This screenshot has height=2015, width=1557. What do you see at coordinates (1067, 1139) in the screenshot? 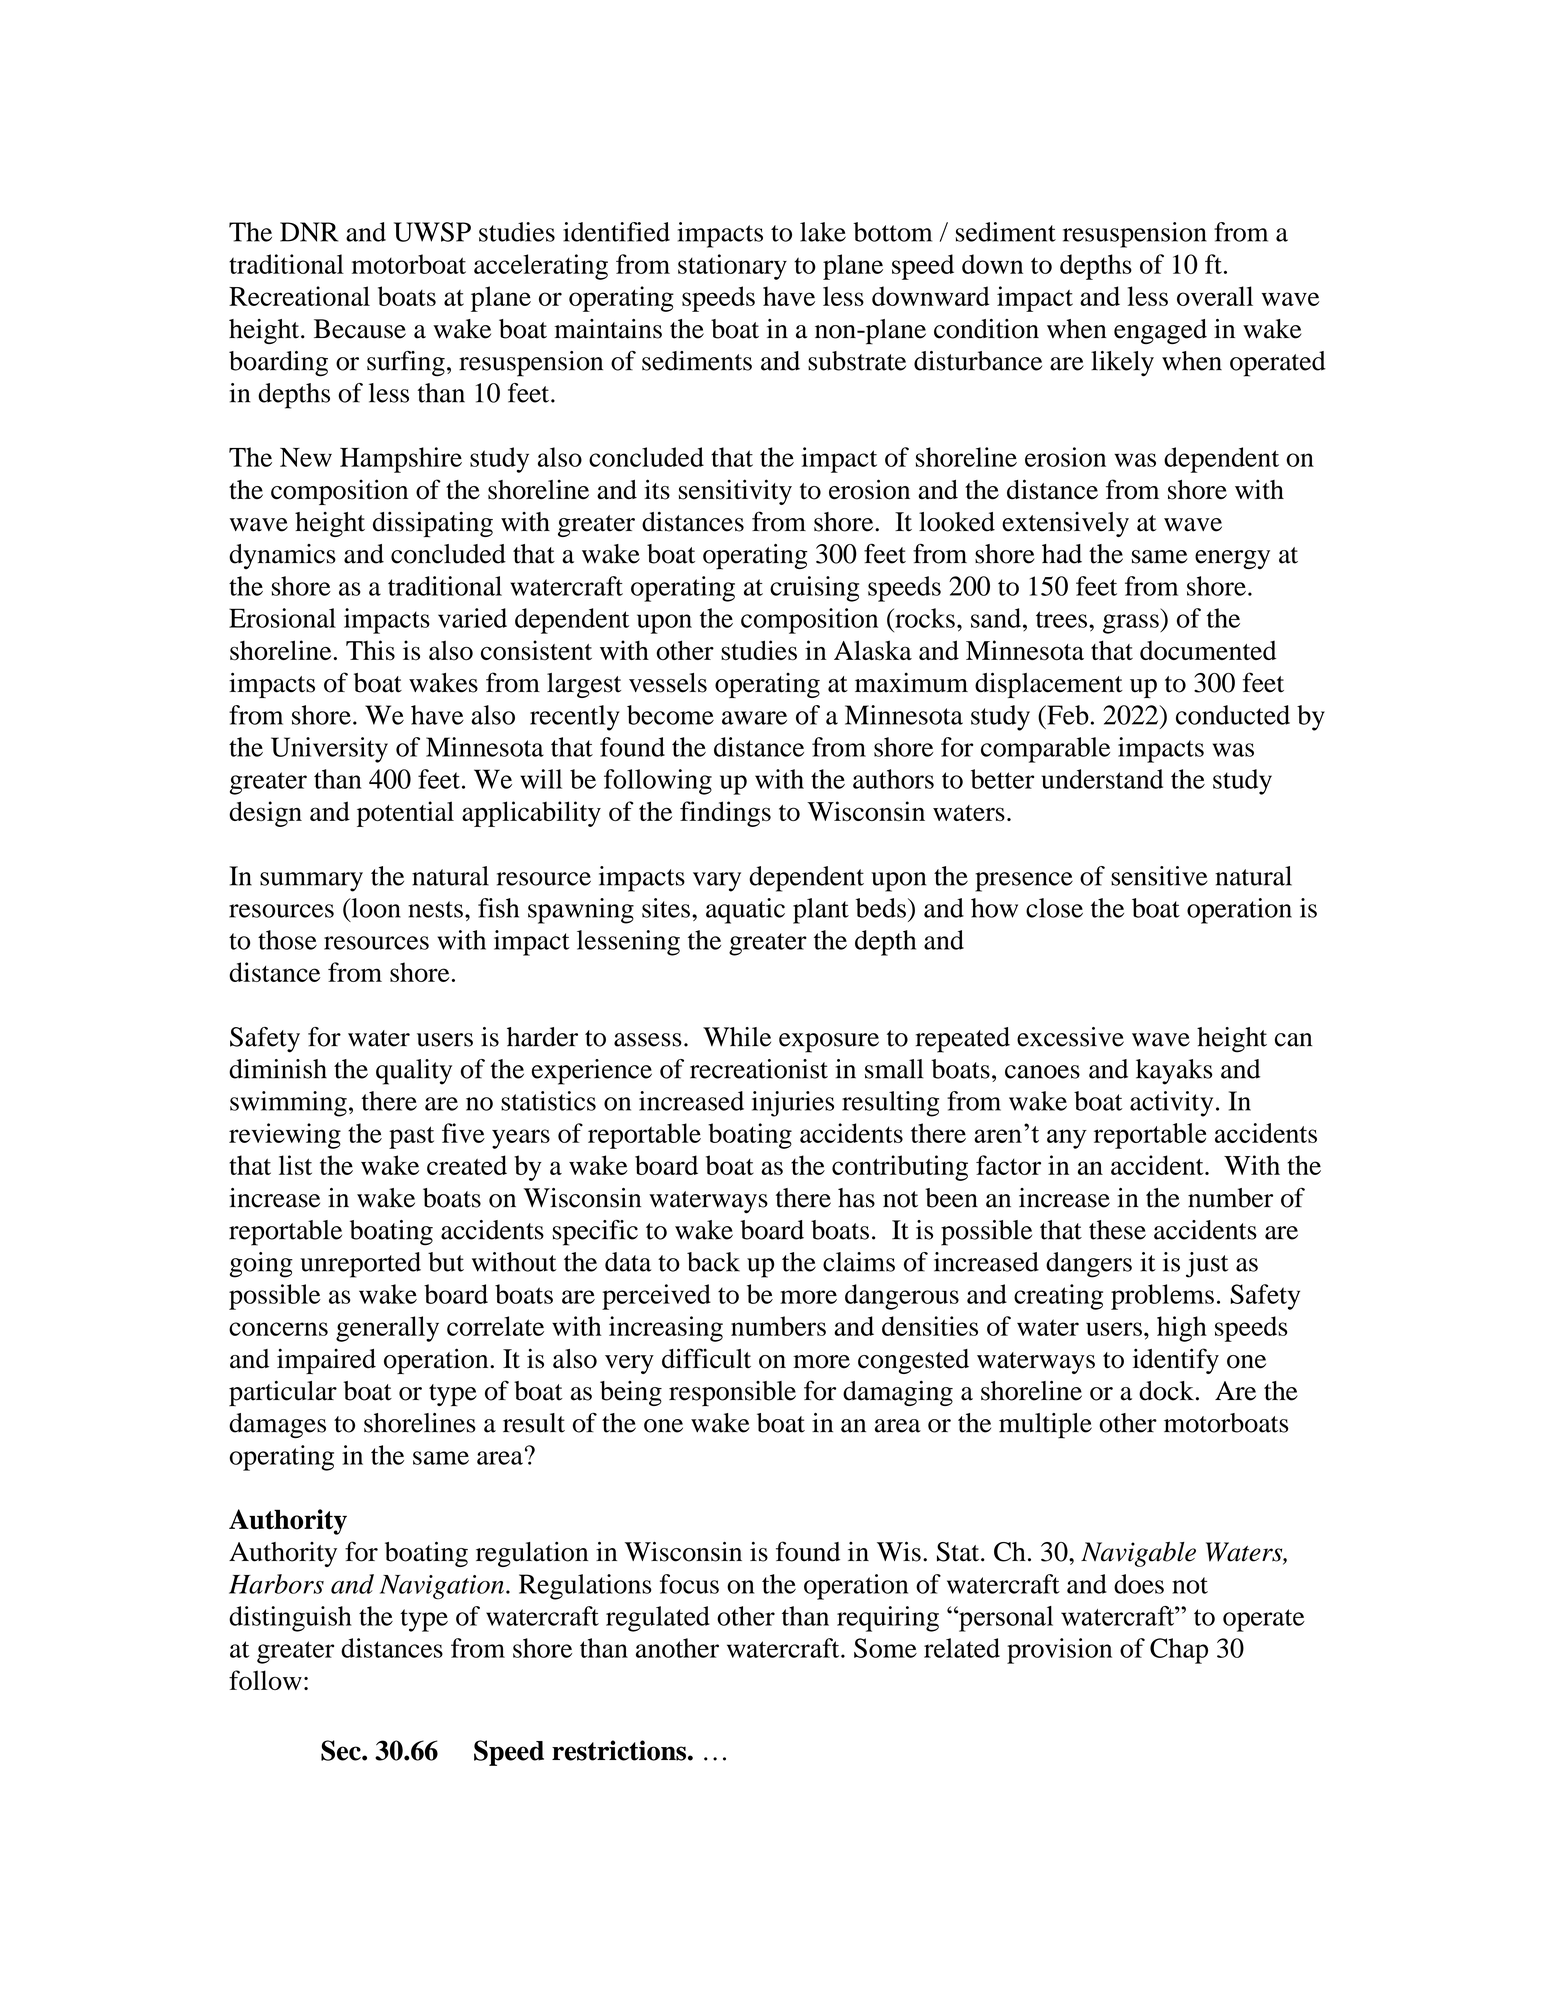
I see `any` at bounding box center [1067, 1139].
